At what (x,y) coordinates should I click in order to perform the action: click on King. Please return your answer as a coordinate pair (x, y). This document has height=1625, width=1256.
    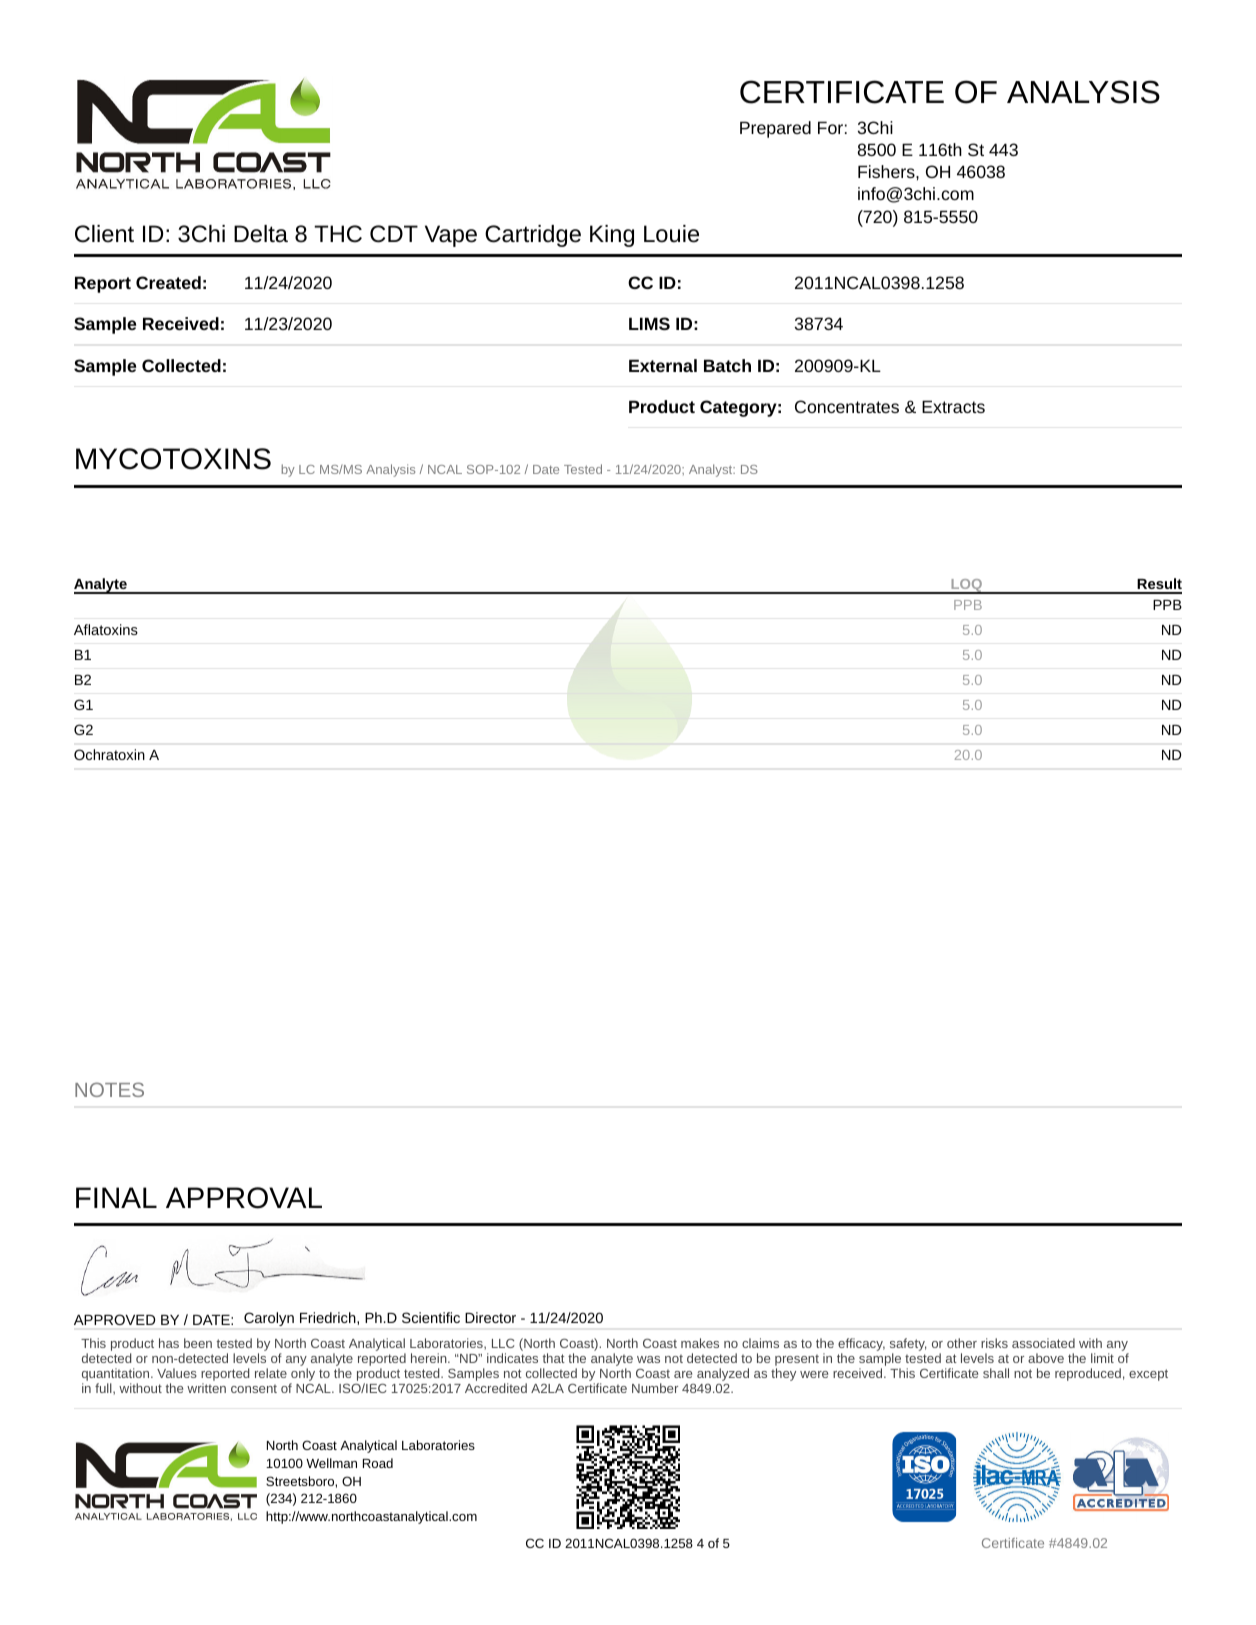
    Looking at the image, I should click on (612, 236).
